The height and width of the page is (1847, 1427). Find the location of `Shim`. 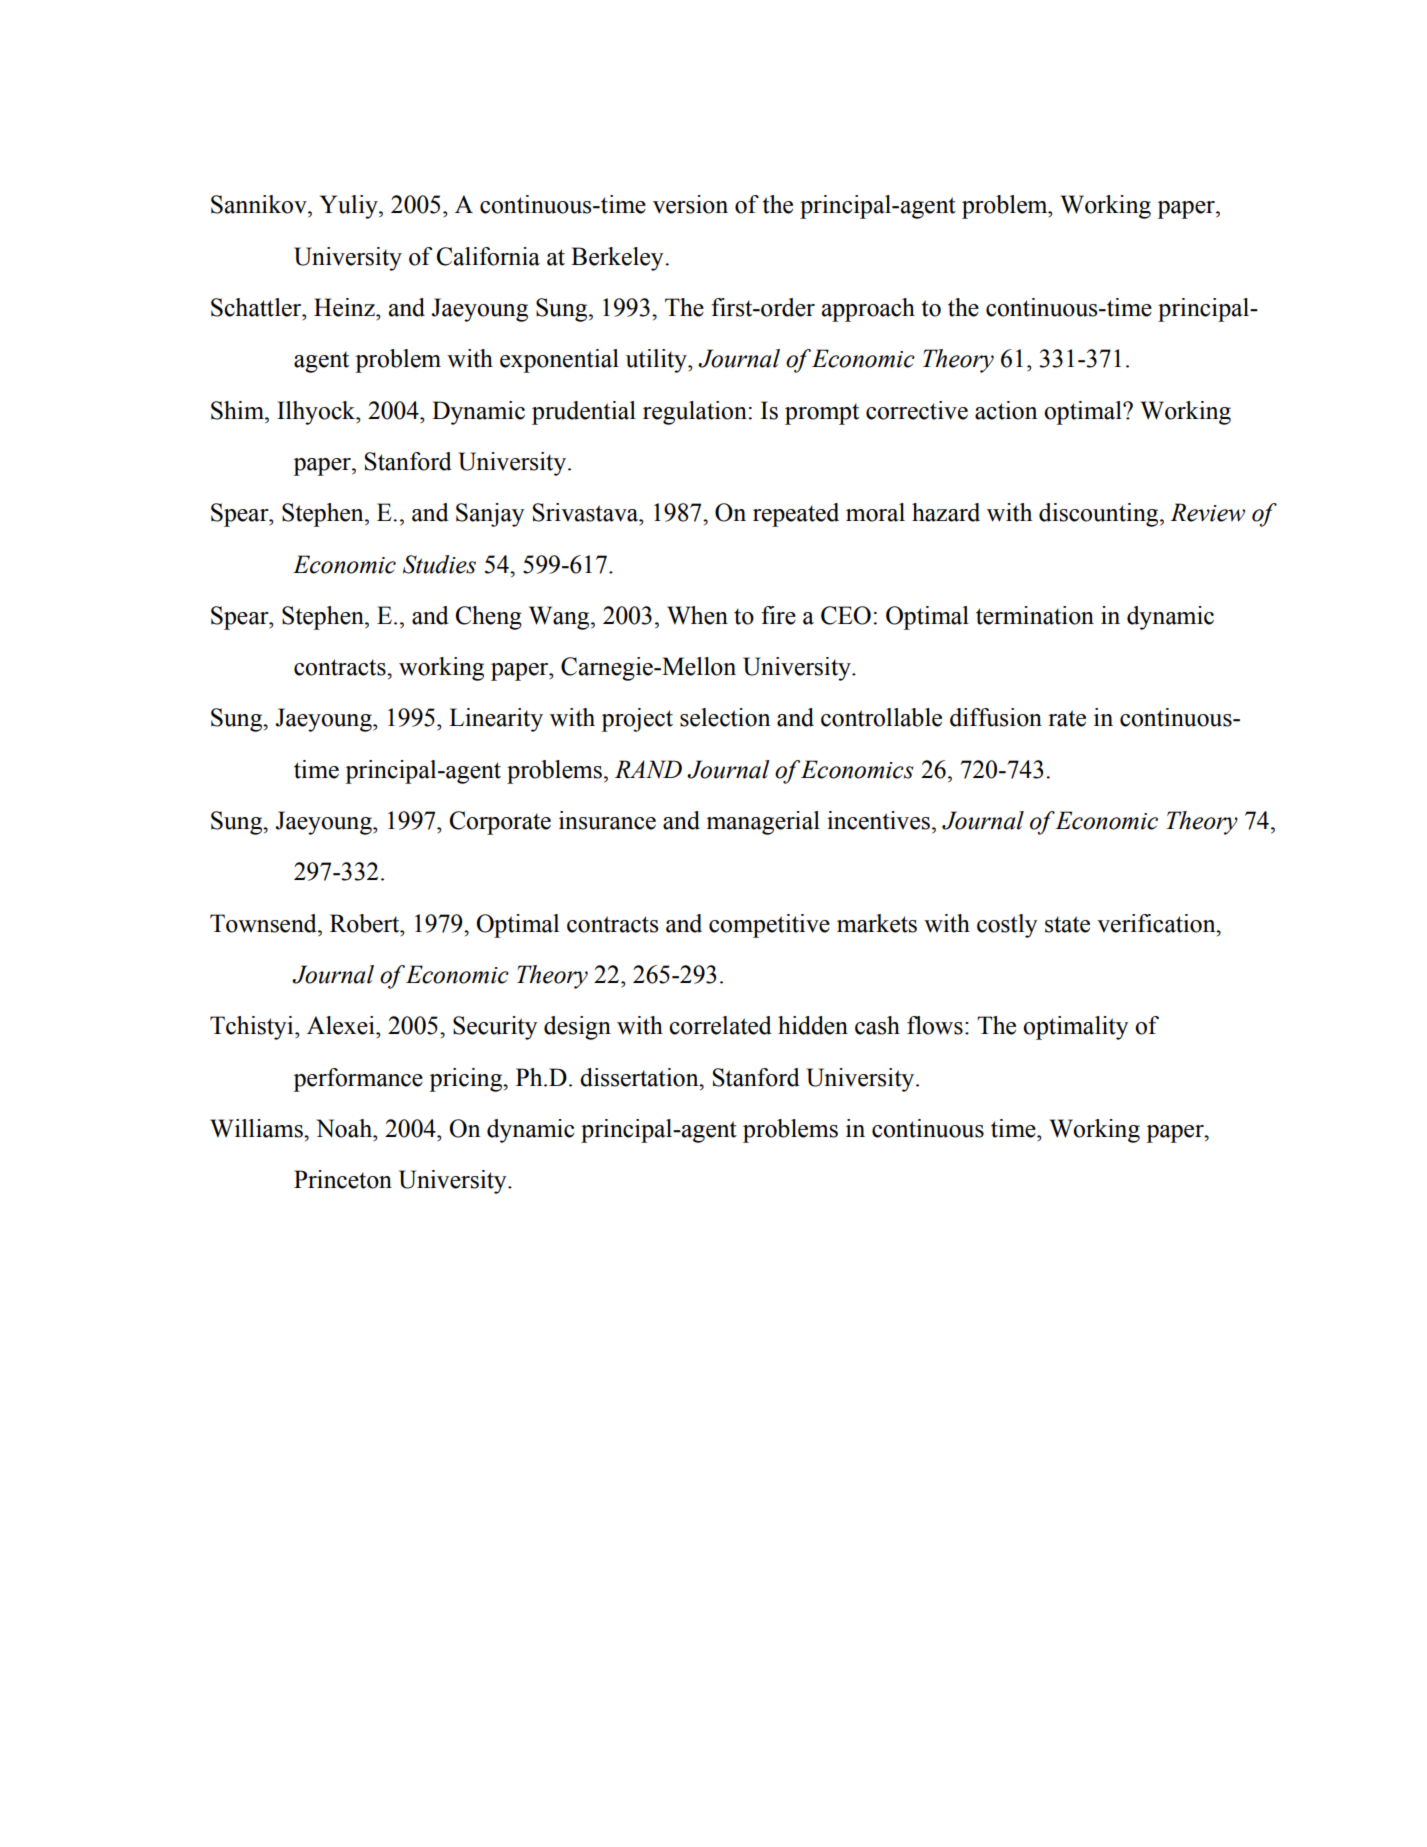

Shim is located at coordinates (238, 410).
